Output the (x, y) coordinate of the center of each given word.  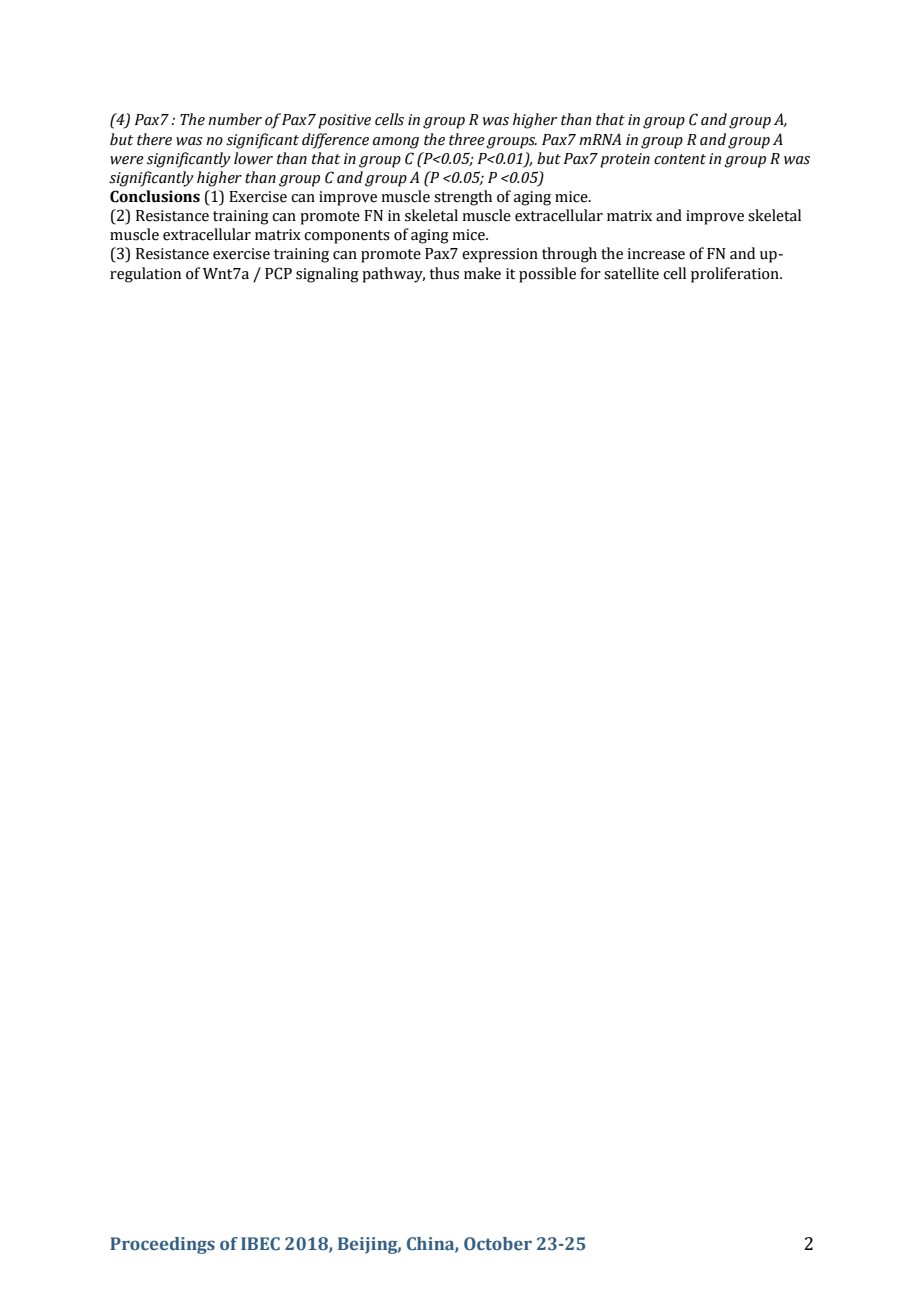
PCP (278, 273)
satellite (631, 273)
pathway (393, 275)
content (680, 159)
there (154, 139)
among (396, 143)
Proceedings (162, 1245)
